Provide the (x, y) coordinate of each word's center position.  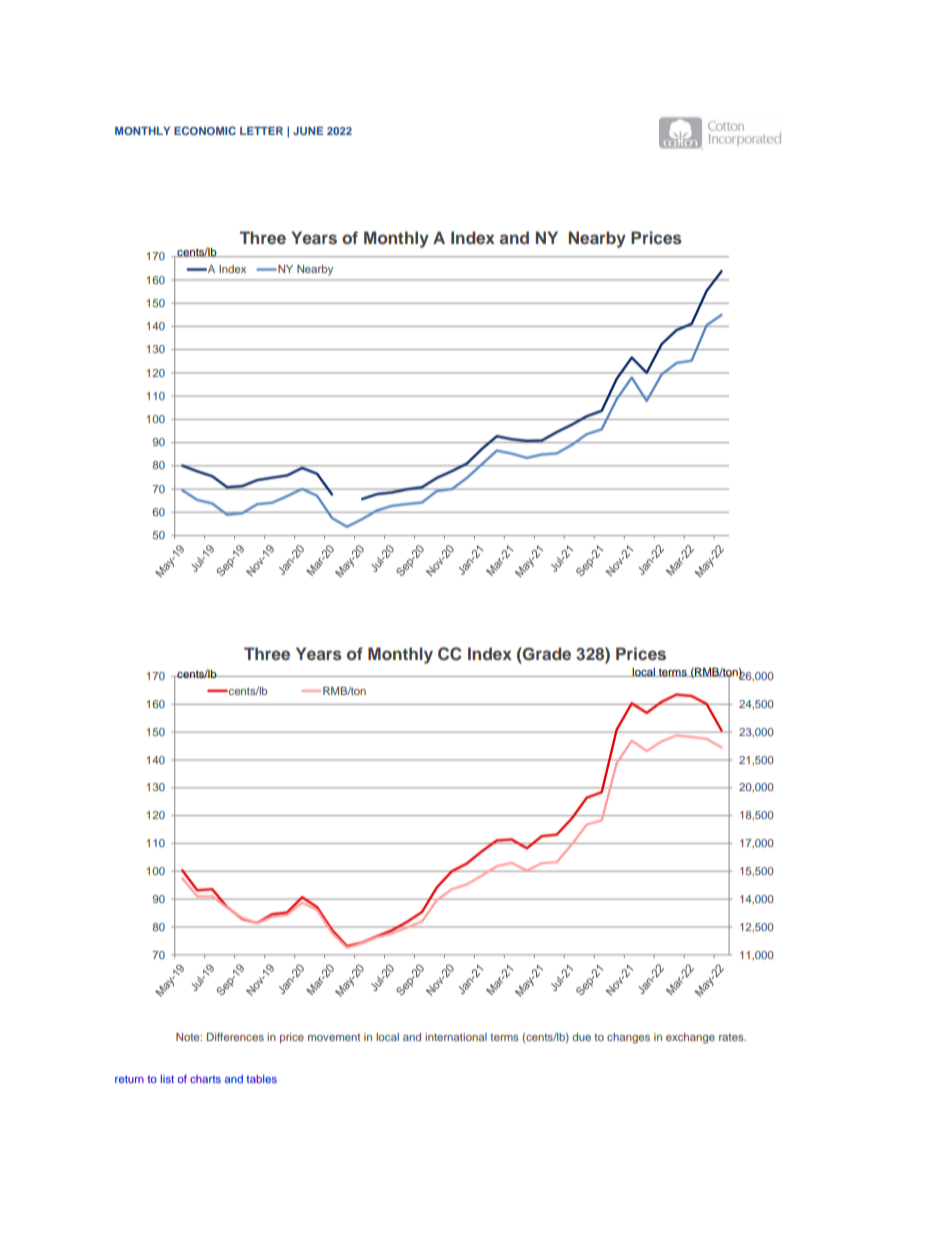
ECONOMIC (205, 130)
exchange (690, 1038)
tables (261, 1079)
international (456, 1037)
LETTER (261, 131)
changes (628, 1038)
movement (334, 1037)
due (581, 1037)
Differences (235, 1037)
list (167, 1079)
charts (205, 1079)
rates (732, 1037)
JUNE (308, 131)
